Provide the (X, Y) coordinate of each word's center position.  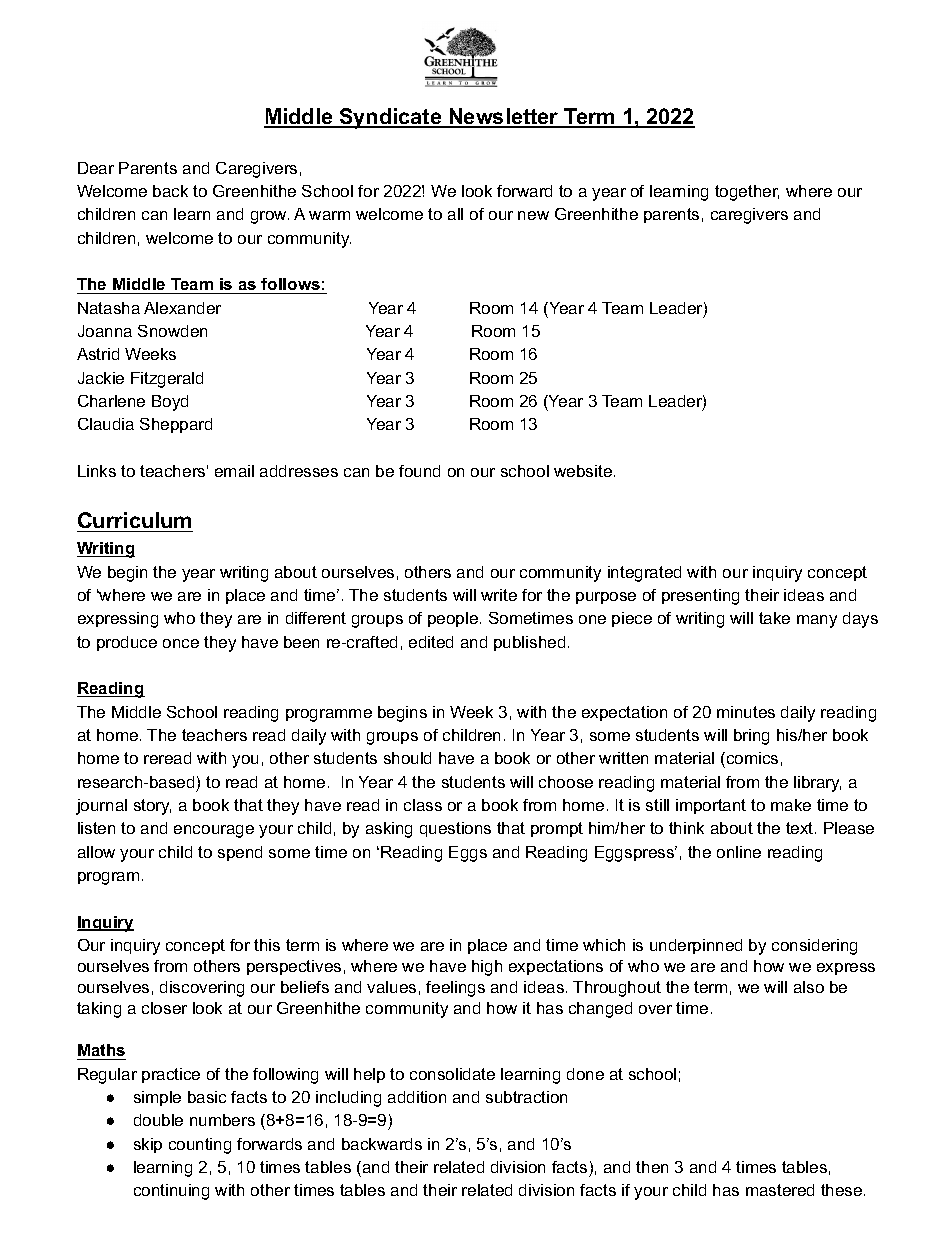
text (801, 828)
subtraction (526, 1097)
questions (455, 829)
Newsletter (504, 118)
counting (200, 1146)
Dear (96, 168)
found (419, 471)
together (747, 193)
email (234, 471)
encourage (214, 831)
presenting (700, 597)
